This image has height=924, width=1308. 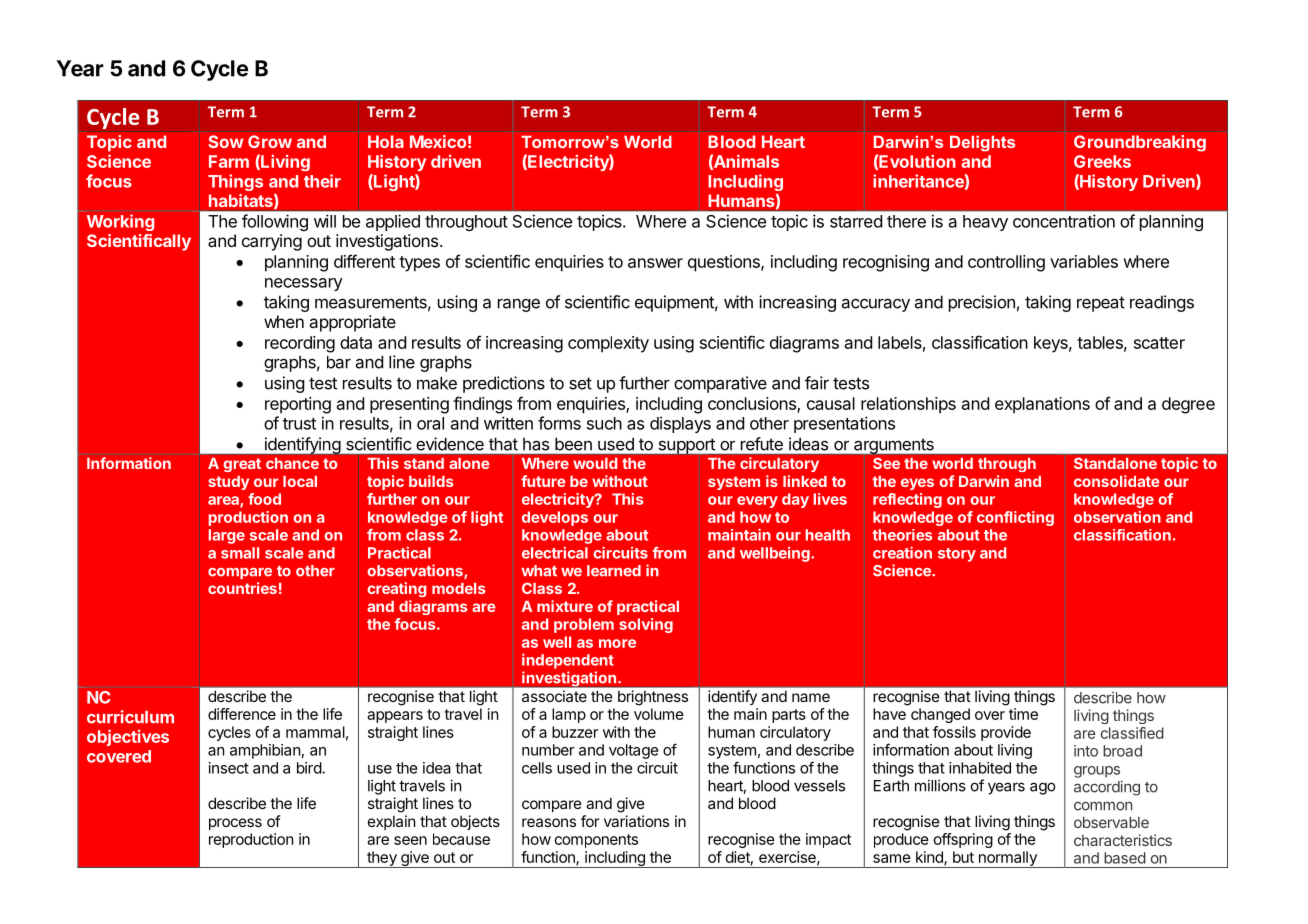 What do you see at coordinates (299, 424) in the image?
I see `trust` at bounding box center [299, 424].
